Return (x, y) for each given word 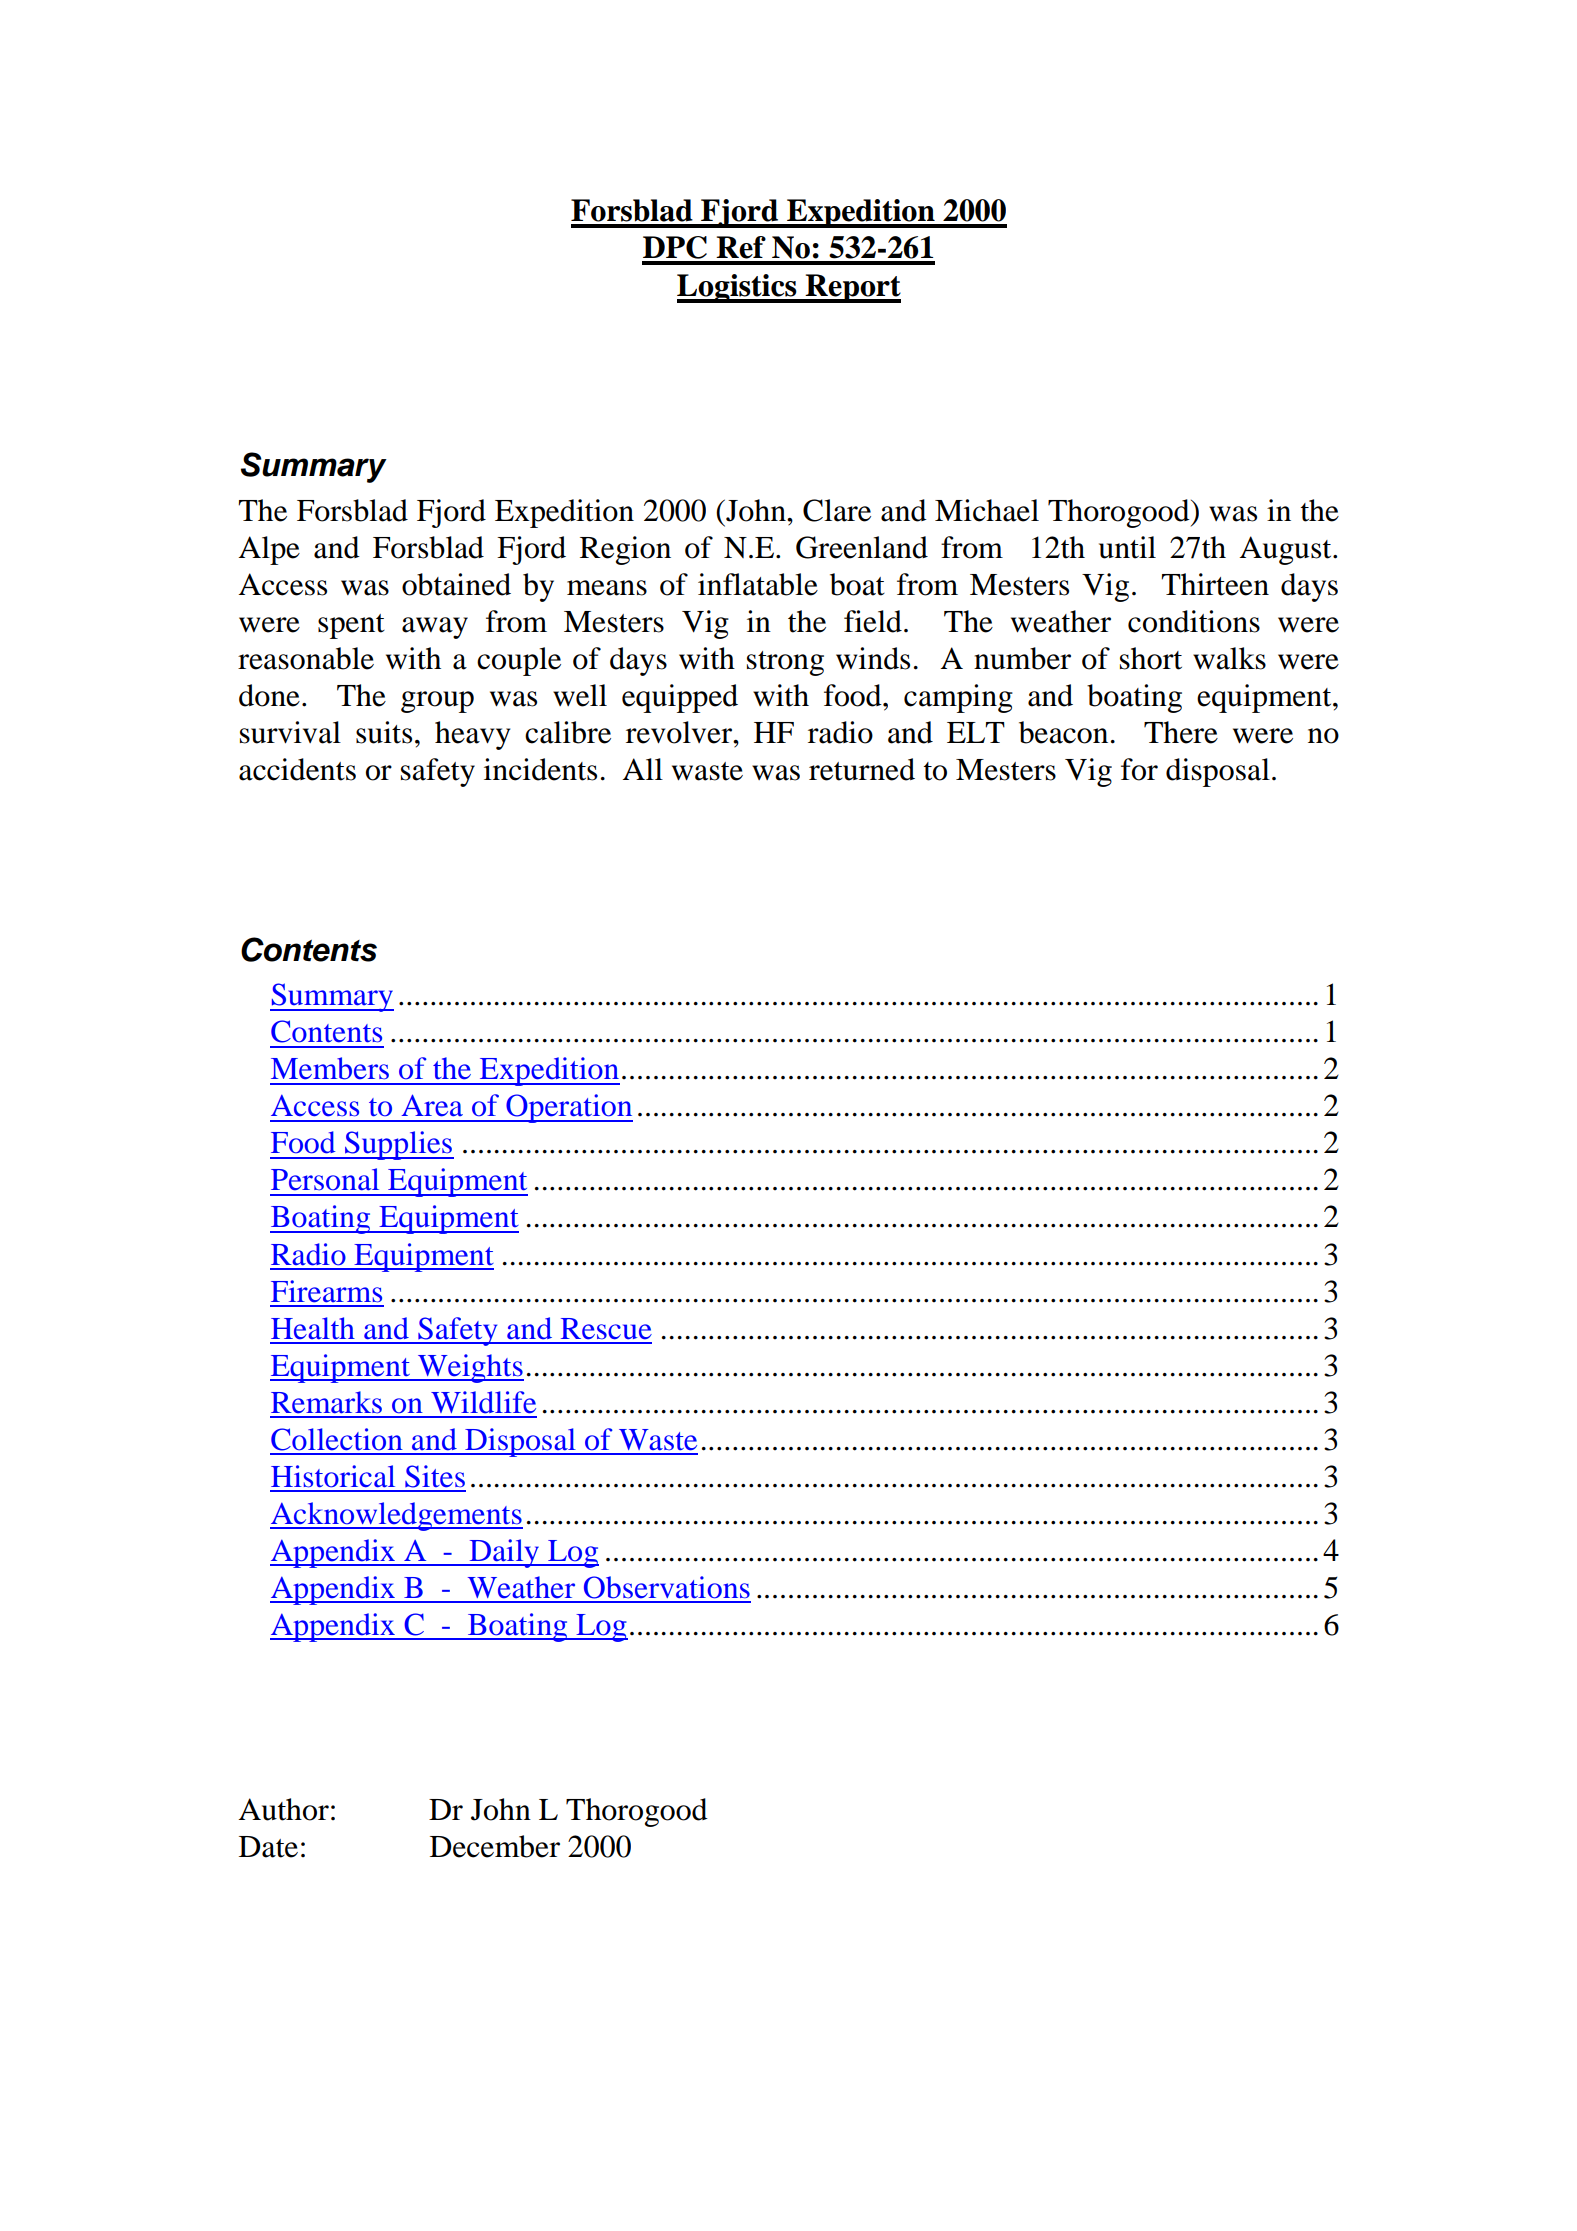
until (1127, 547)
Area (432, 1105)
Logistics (738, 288)
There (1181, 732)
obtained (456, 584)
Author (283, 1809)
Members (330, 1068)
